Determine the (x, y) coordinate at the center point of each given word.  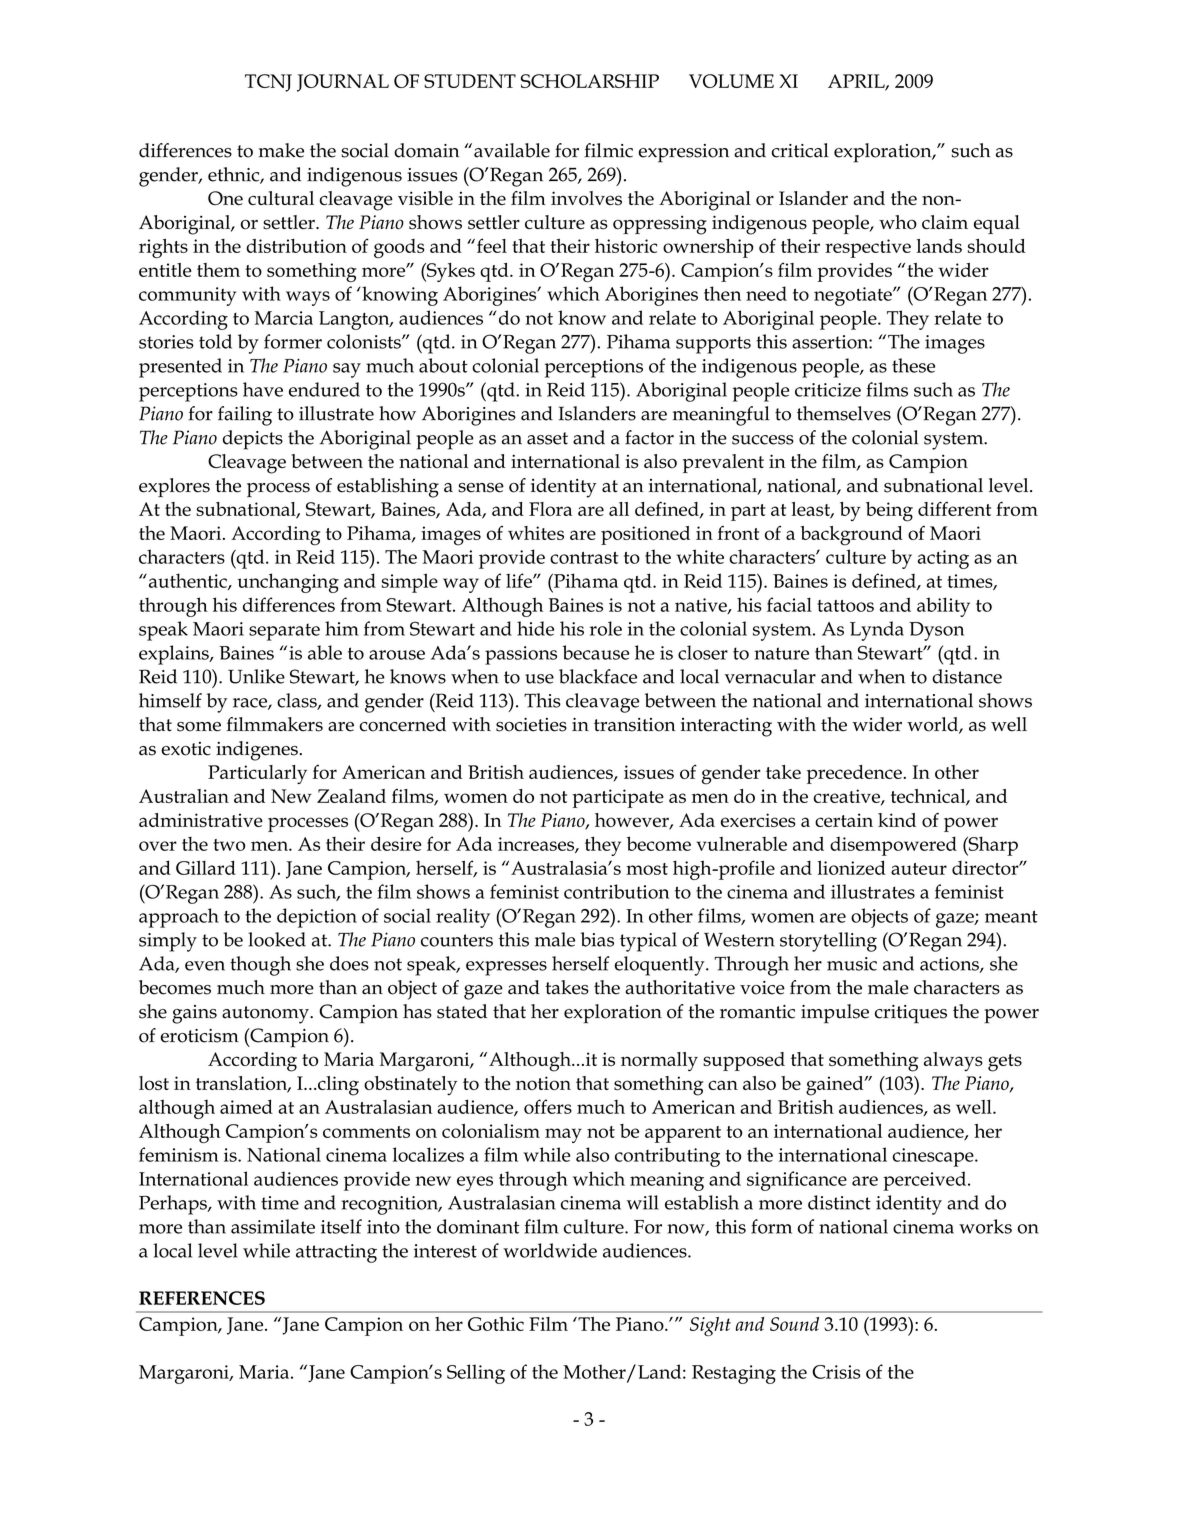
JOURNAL (343, 83)
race (251, 704)
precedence (855, 774)
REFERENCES (202, 1298)
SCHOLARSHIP (590, 81)
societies (531, 724)
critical (800, 150)
